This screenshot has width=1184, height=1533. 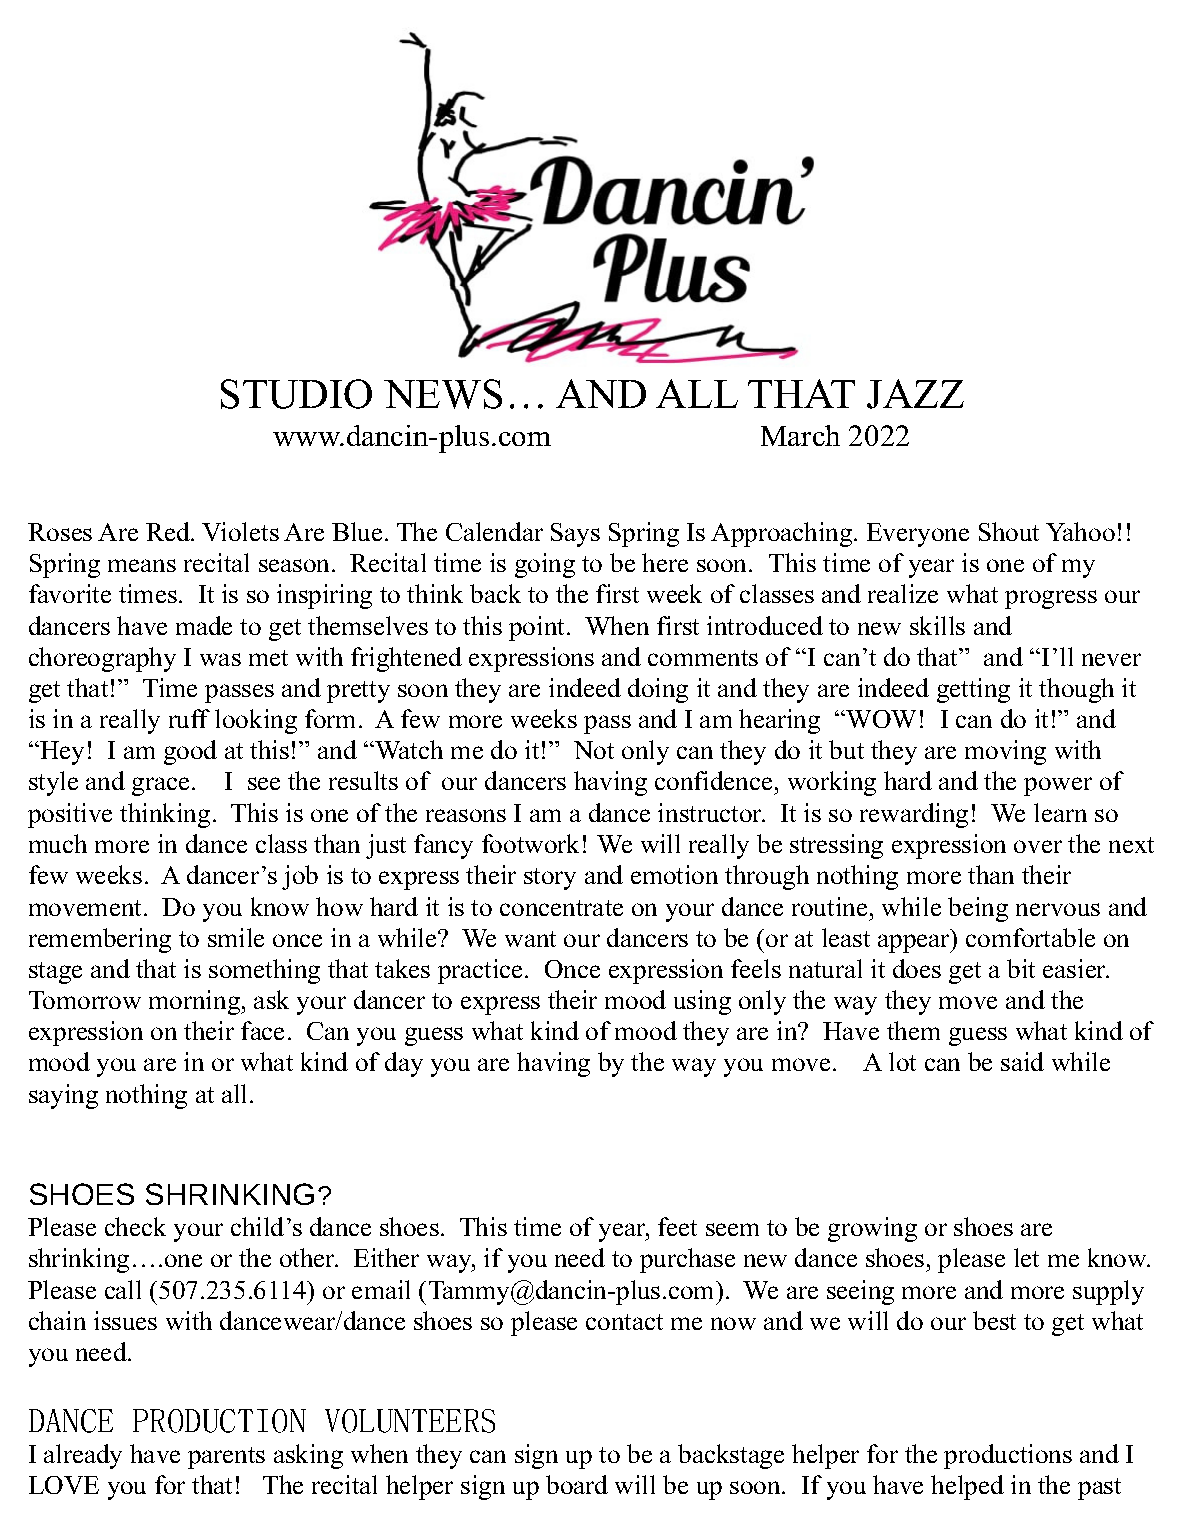 I want to click on board, so click(x=577, y=1484).
